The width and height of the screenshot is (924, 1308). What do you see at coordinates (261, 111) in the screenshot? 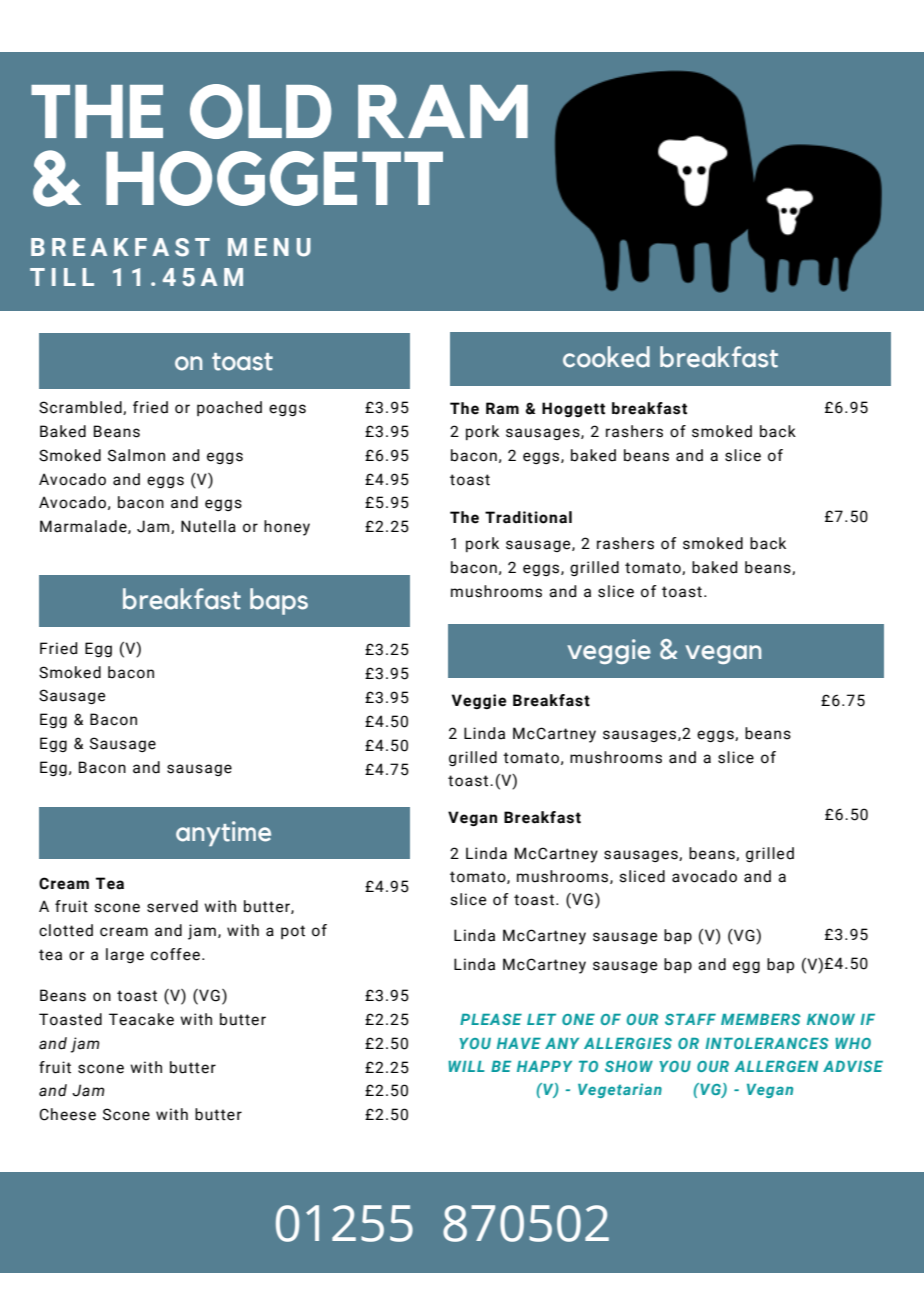
I see `OLD` at bounding box center [261, 111].
